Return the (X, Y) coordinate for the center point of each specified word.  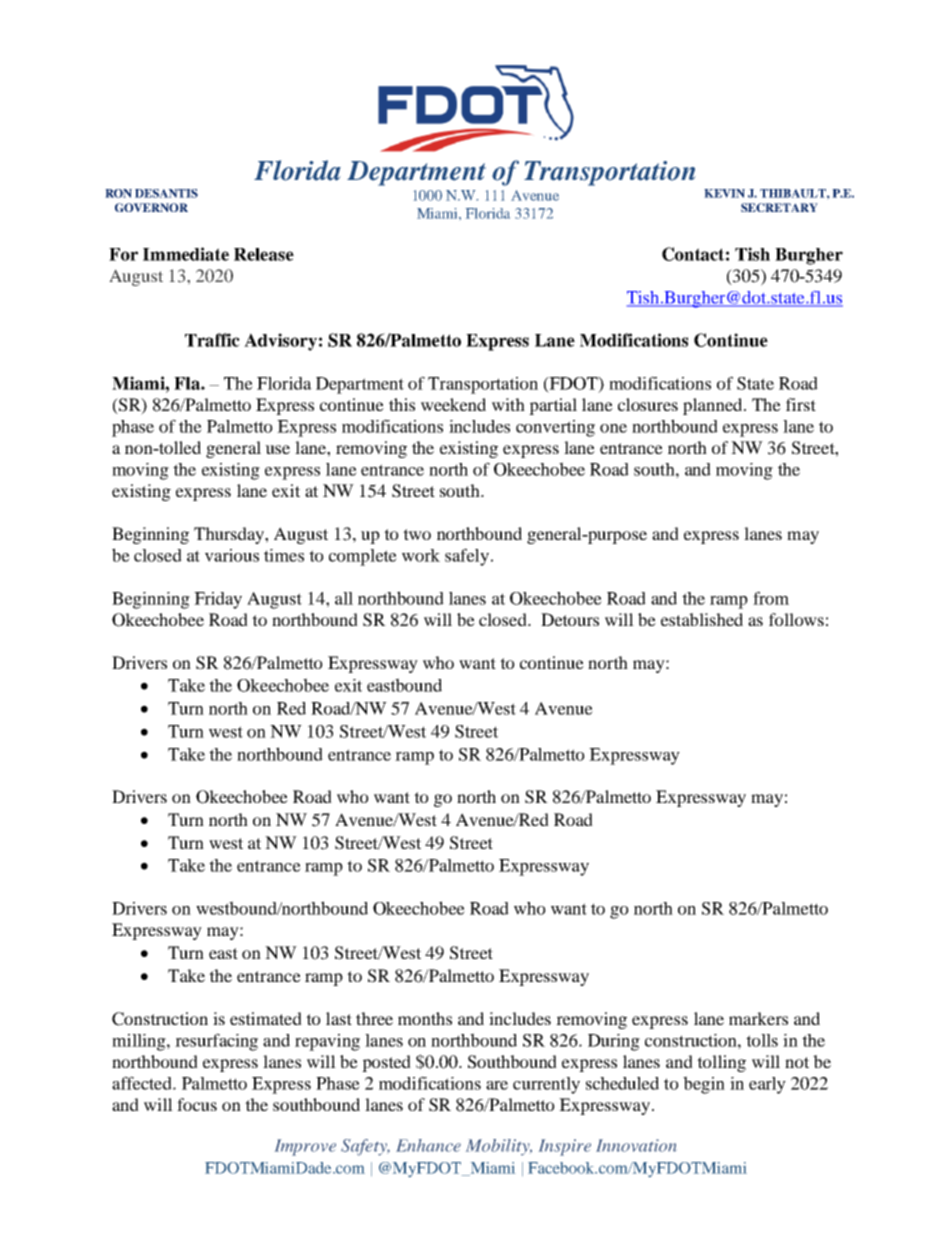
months (425, 1018)
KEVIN (724, 193)
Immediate (186, 254)
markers (758, 1018)
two (417, 534)
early (767, 1085)
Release (264, 254)
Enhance (428, 1145)
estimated (266, 1018)
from (771, 598)
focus (197, 1104)
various (232, 555)
